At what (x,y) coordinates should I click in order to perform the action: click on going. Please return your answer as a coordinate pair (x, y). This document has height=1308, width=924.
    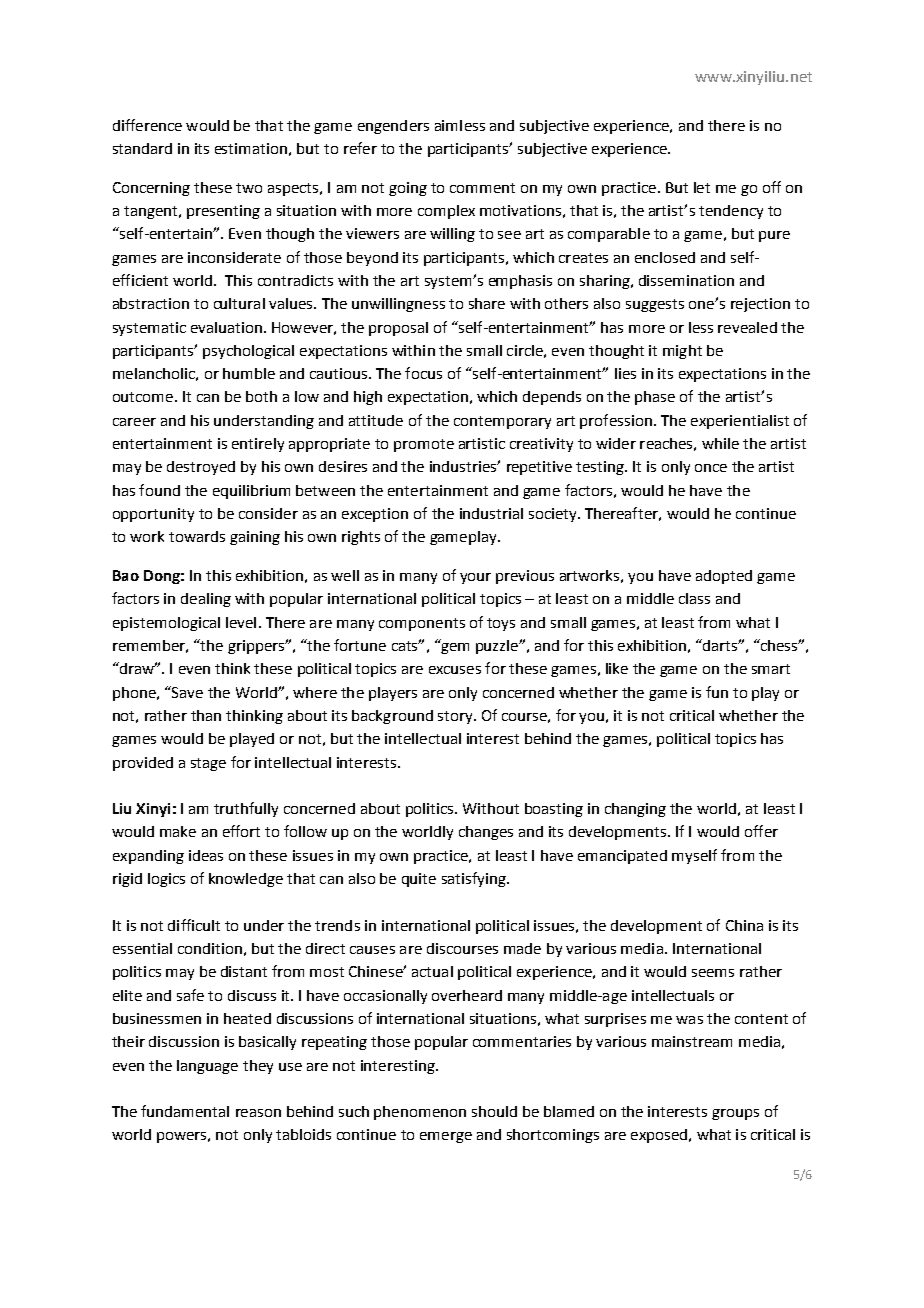
    Looking at the image, I should click on (408, 189).
